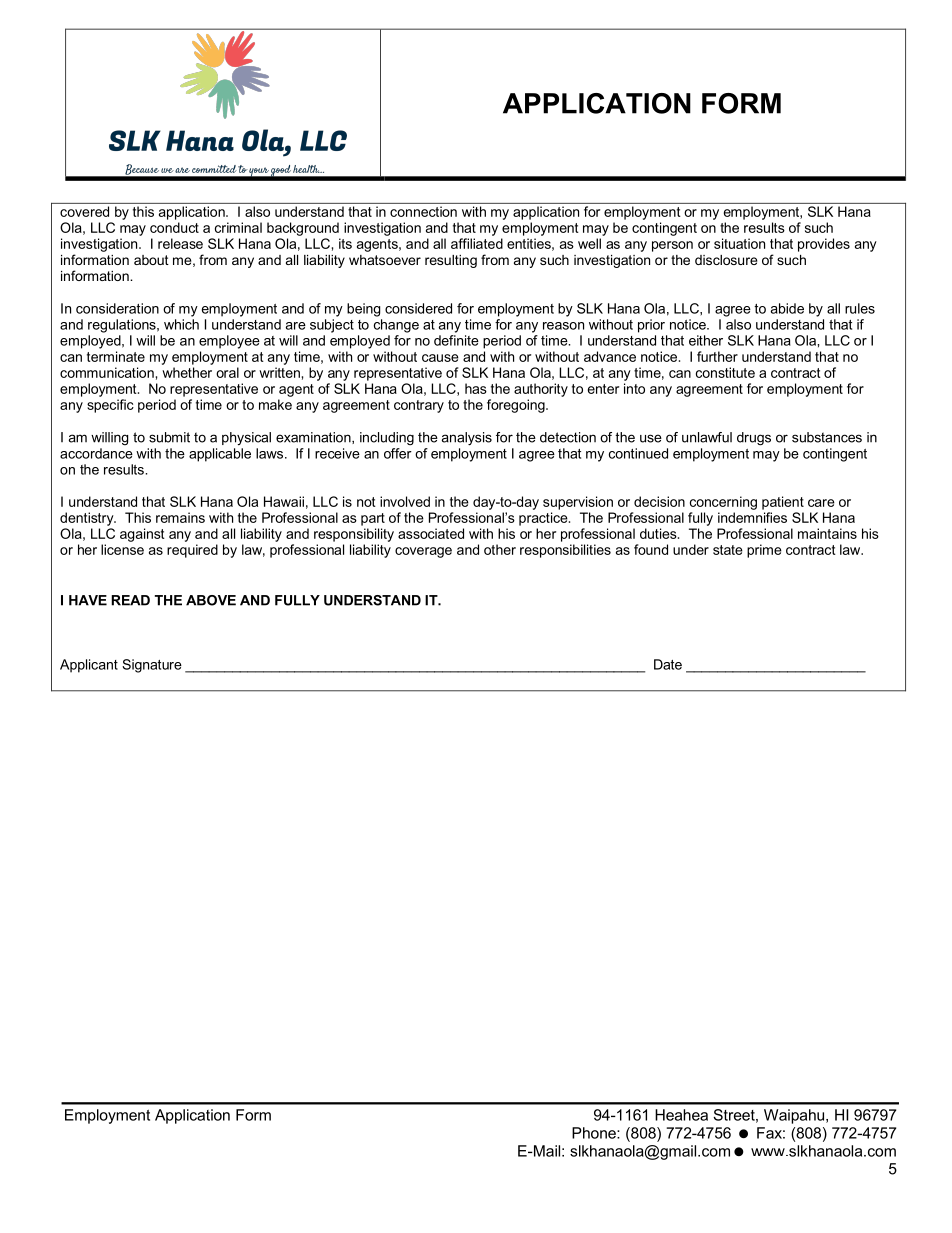 This page has height=1233, width=952. What do you see at coordinates (477, 243) in the page?
I see `affiliated` at bounding box center [477, 243].
